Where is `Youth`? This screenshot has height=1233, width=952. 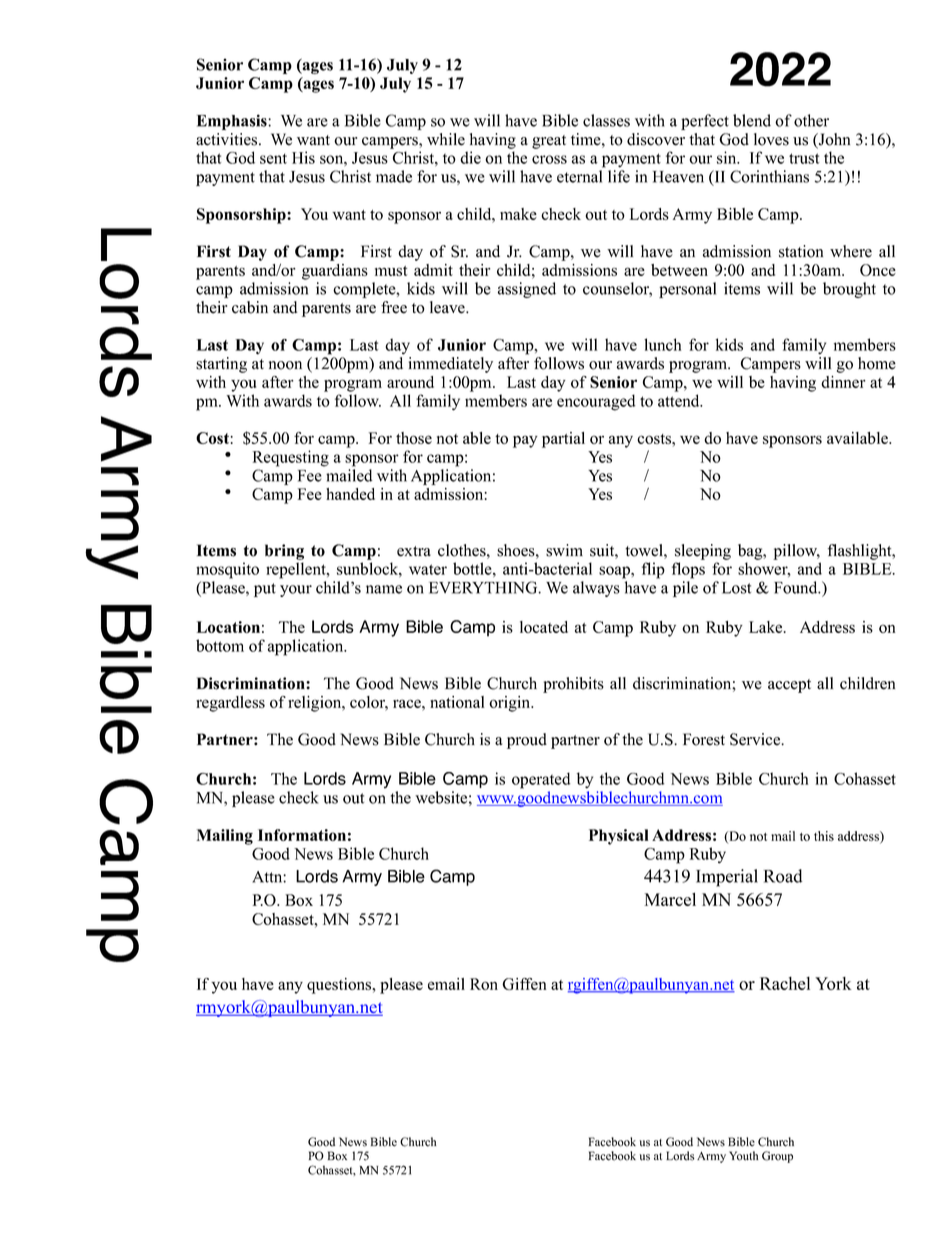
Youth is located at coordinates (743, 1156).
